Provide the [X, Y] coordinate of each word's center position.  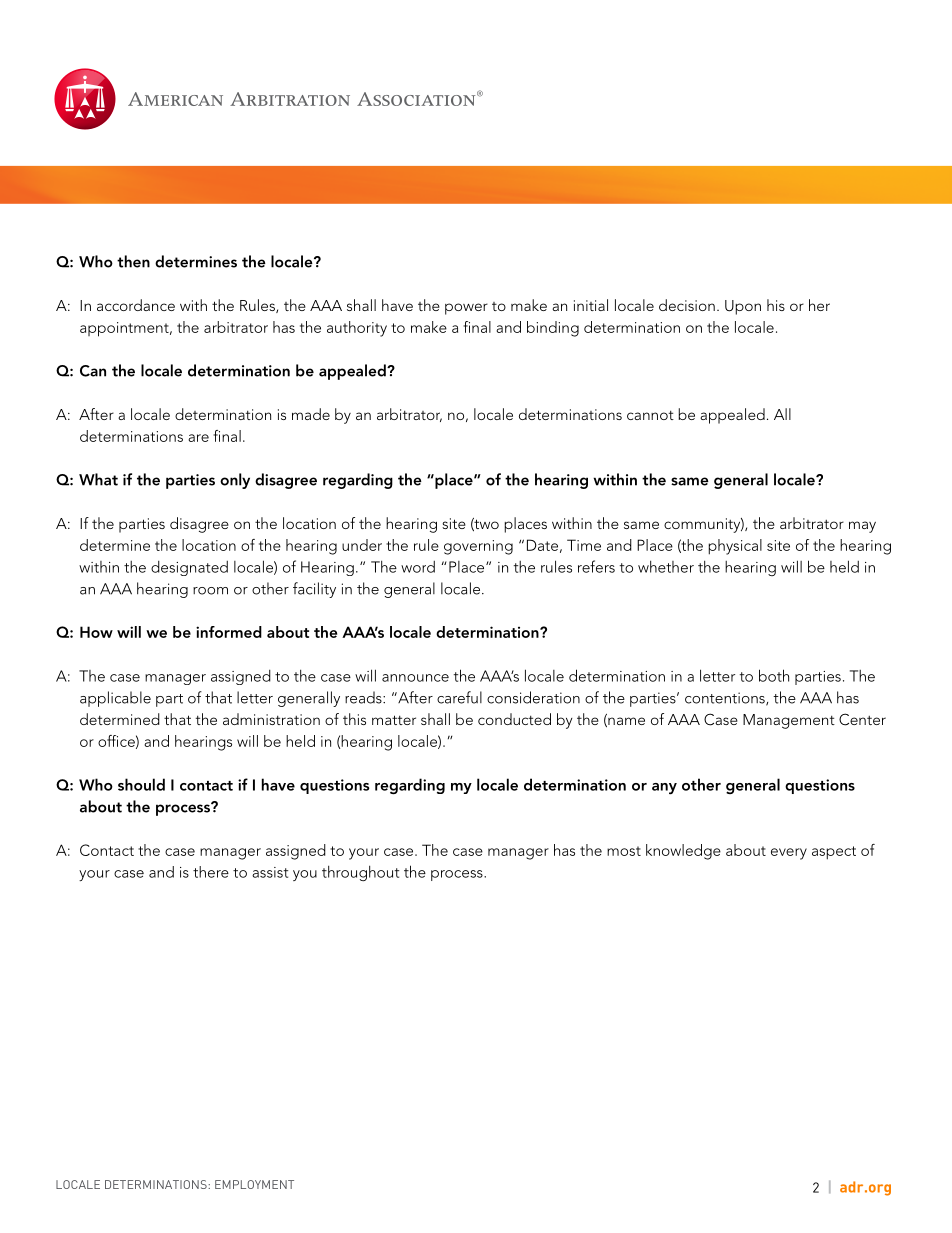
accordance [136, 305]
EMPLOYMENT [254, 1184]
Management [789, 721]
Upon [743, 307]
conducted [514, 719]
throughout [360, 873]
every [789, 854]
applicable [115, 699]
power [466, 309]
